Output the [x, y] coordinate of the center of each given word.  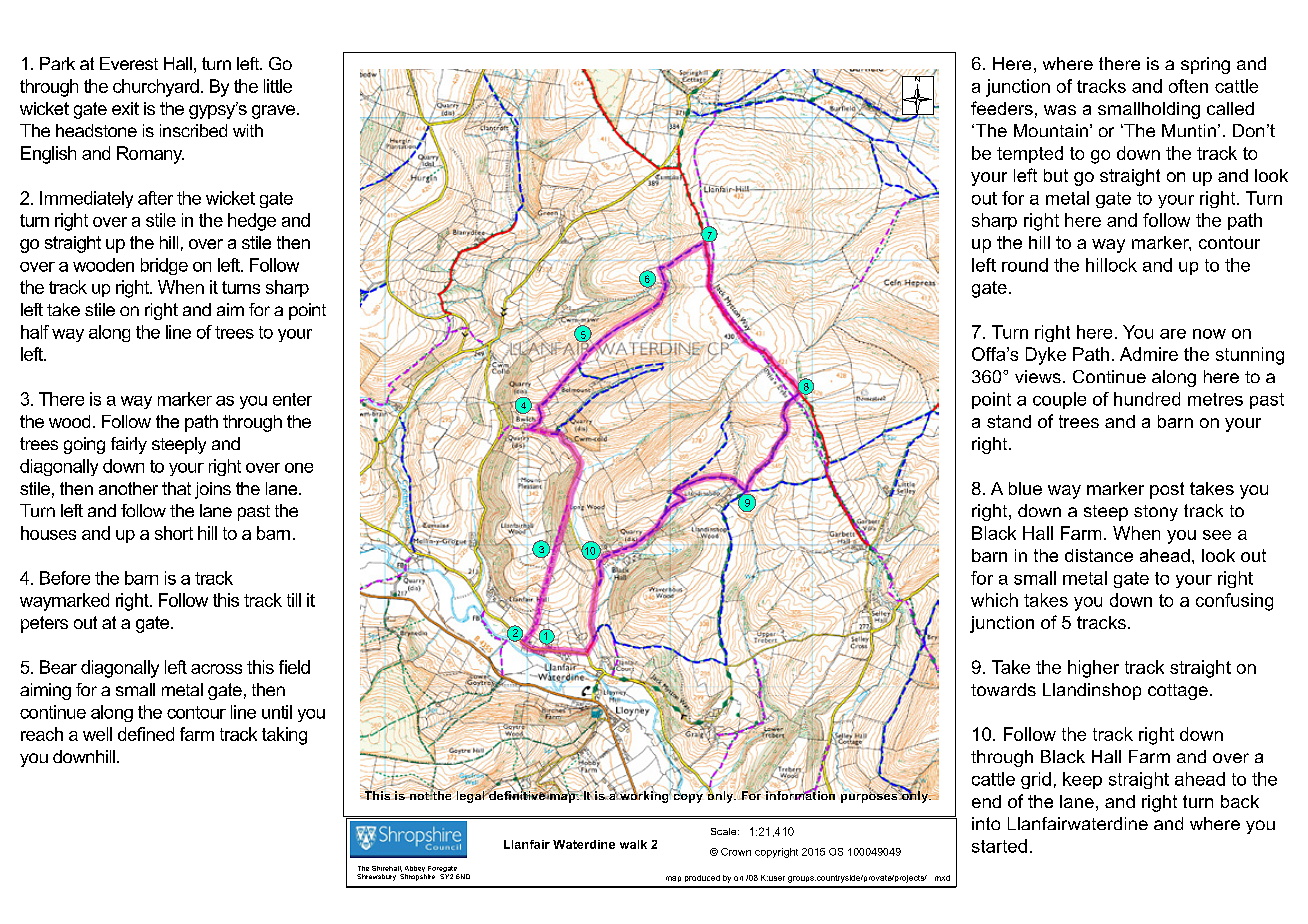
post [1167, 490]
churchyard [156, 88]
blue [1025, 488]
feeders [1002, 108]
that [176, 488]
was [1060, 110]
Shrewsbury [376, 877]
